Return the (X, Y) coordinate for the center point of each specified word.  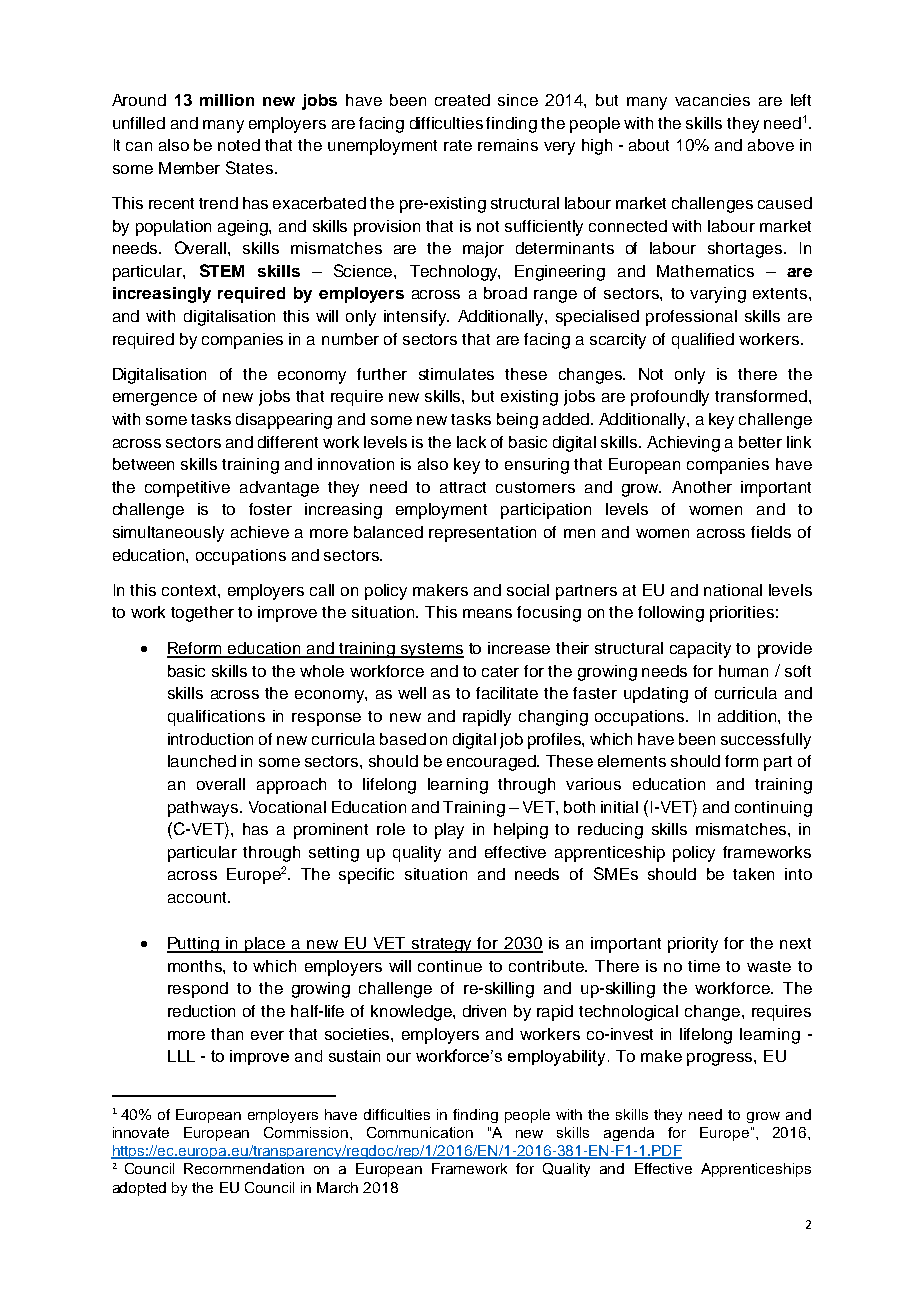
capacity (700, 650)
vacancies (712, 100)
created (462, 100)
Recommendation (244, 1168)
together (202, 614)
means (487, 613)
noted (239, 145)
